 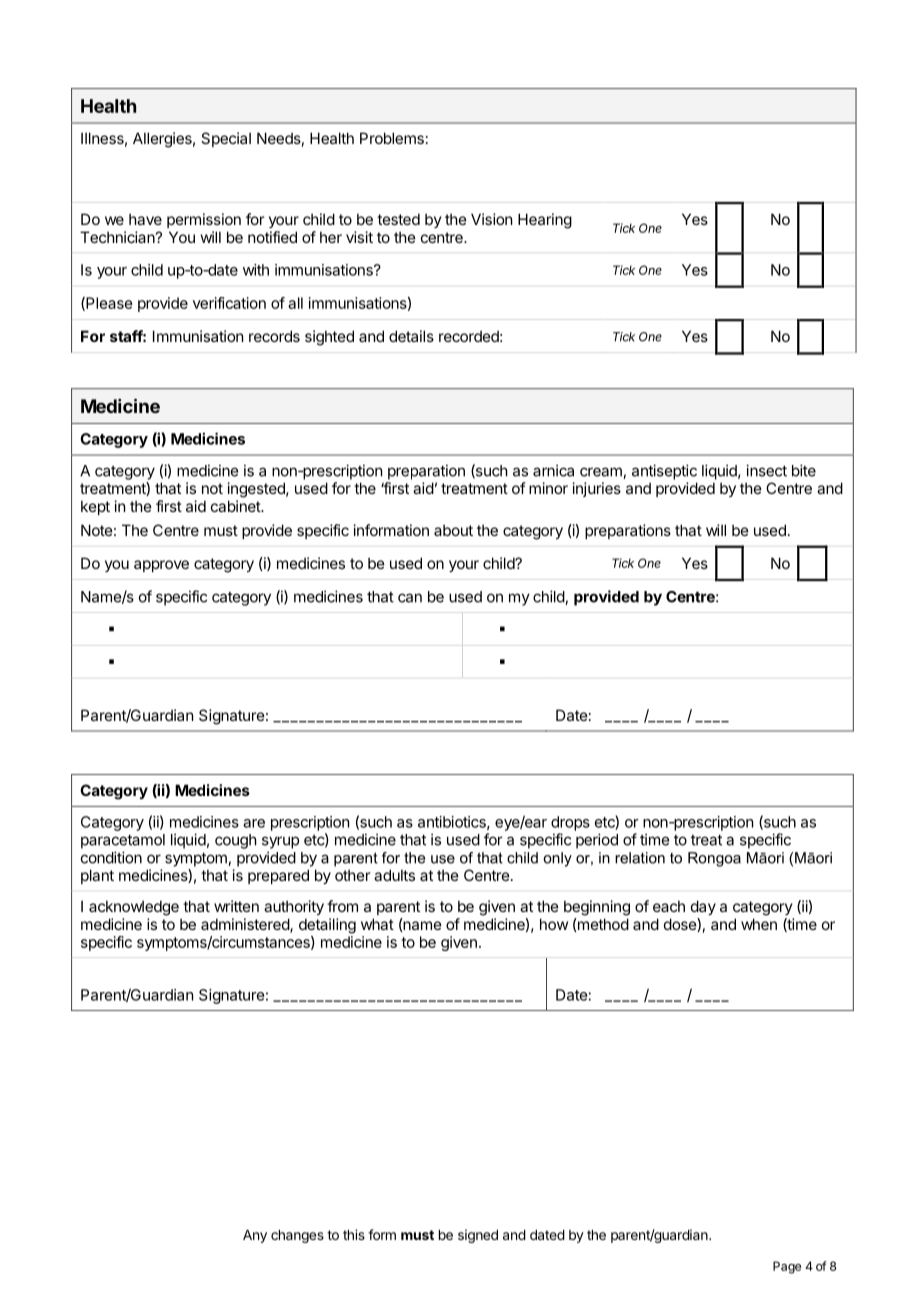 What do you see at coordinates (478, 1236) in the page?
I see `signed` at bounding box center [478, 1236].
